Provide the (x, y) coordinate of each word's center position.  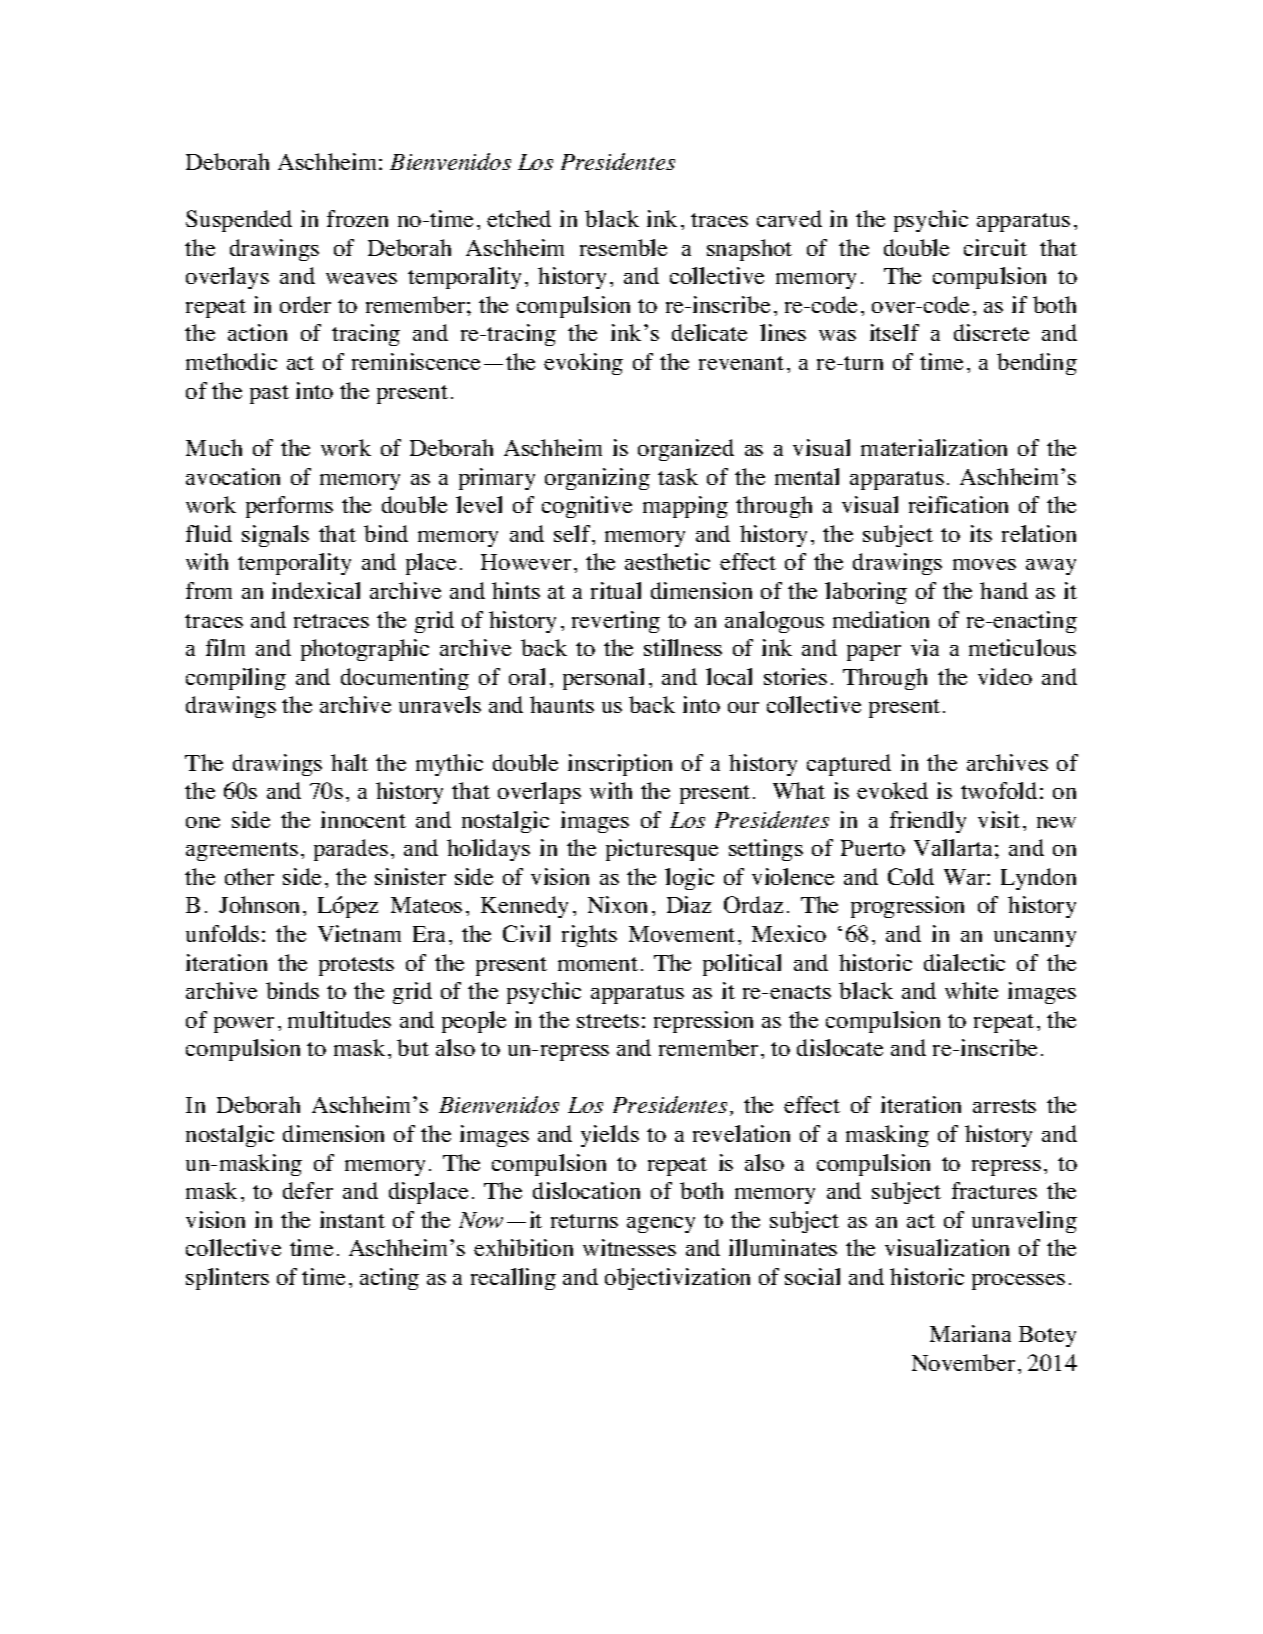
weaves (361, 278)
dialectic (964, 962)
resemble (623, 247)
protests (356, 966)
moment (598, 964)
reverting (616, 622)
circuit (995, 247)
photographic (365, 650)
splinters (227, 1279)
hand (1004, 590)
